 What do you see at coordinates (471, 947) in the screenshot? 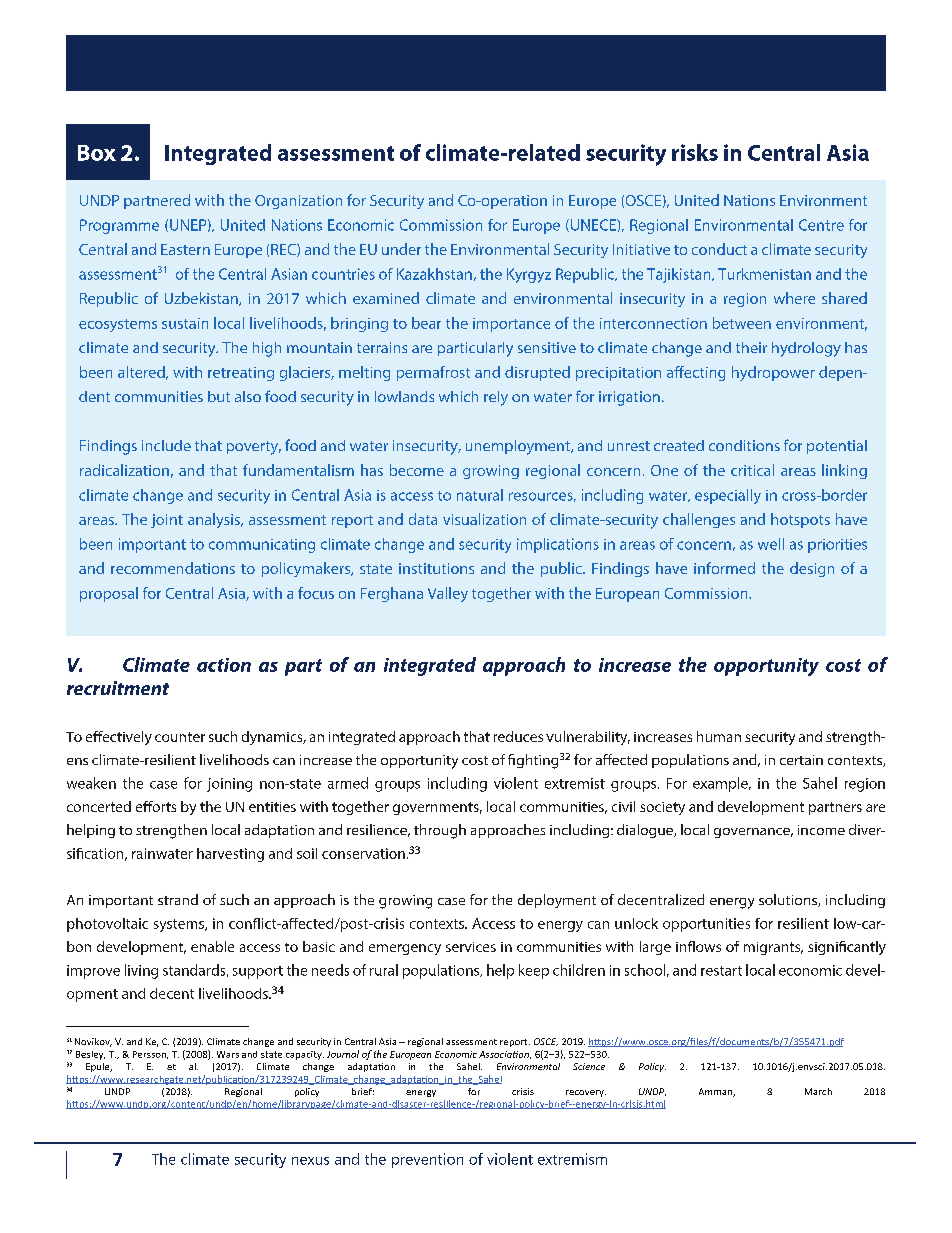
I see `services` at bounding box center [471, 947].
